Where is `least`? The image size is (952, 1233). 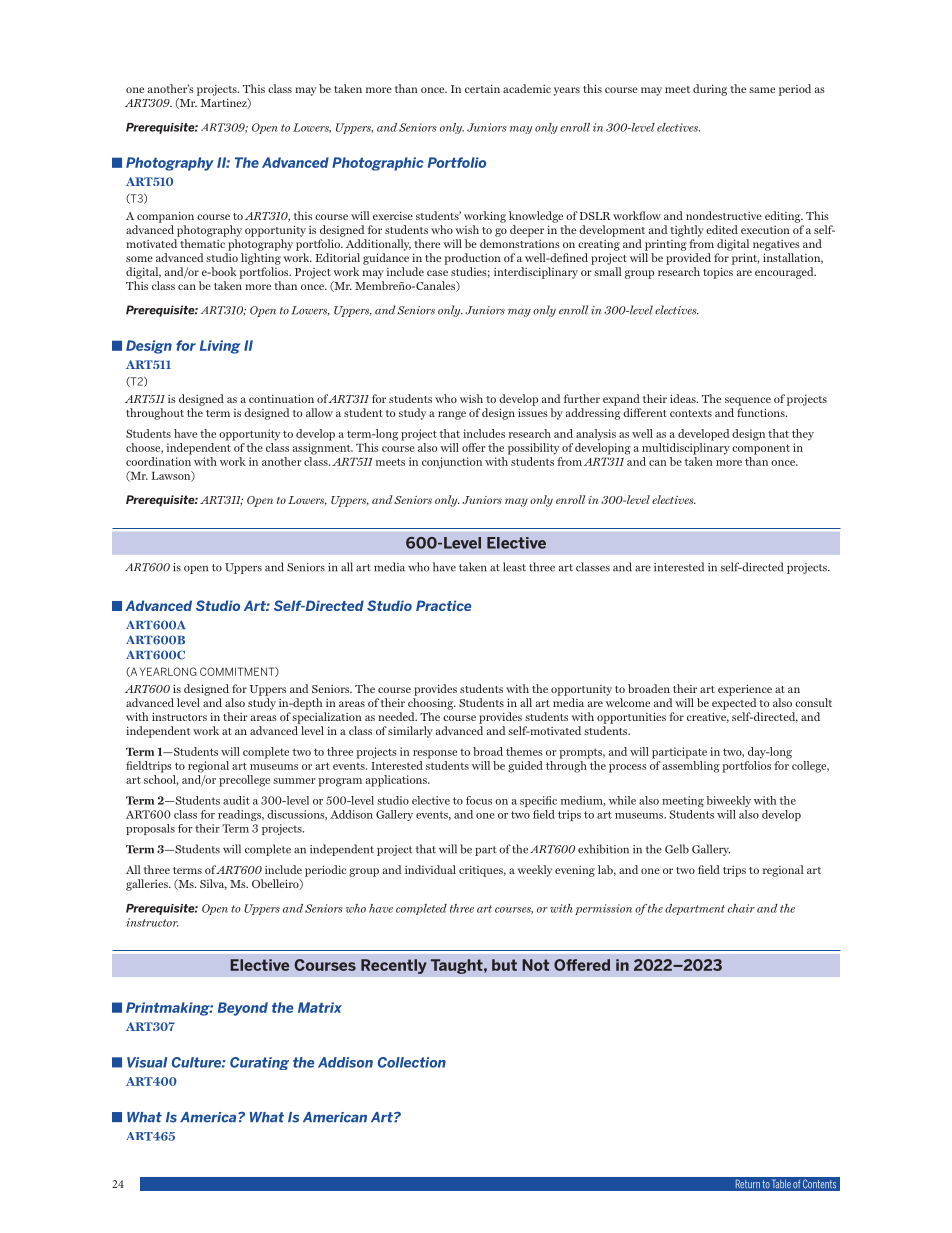 least is located at coordinates (514, 567).
